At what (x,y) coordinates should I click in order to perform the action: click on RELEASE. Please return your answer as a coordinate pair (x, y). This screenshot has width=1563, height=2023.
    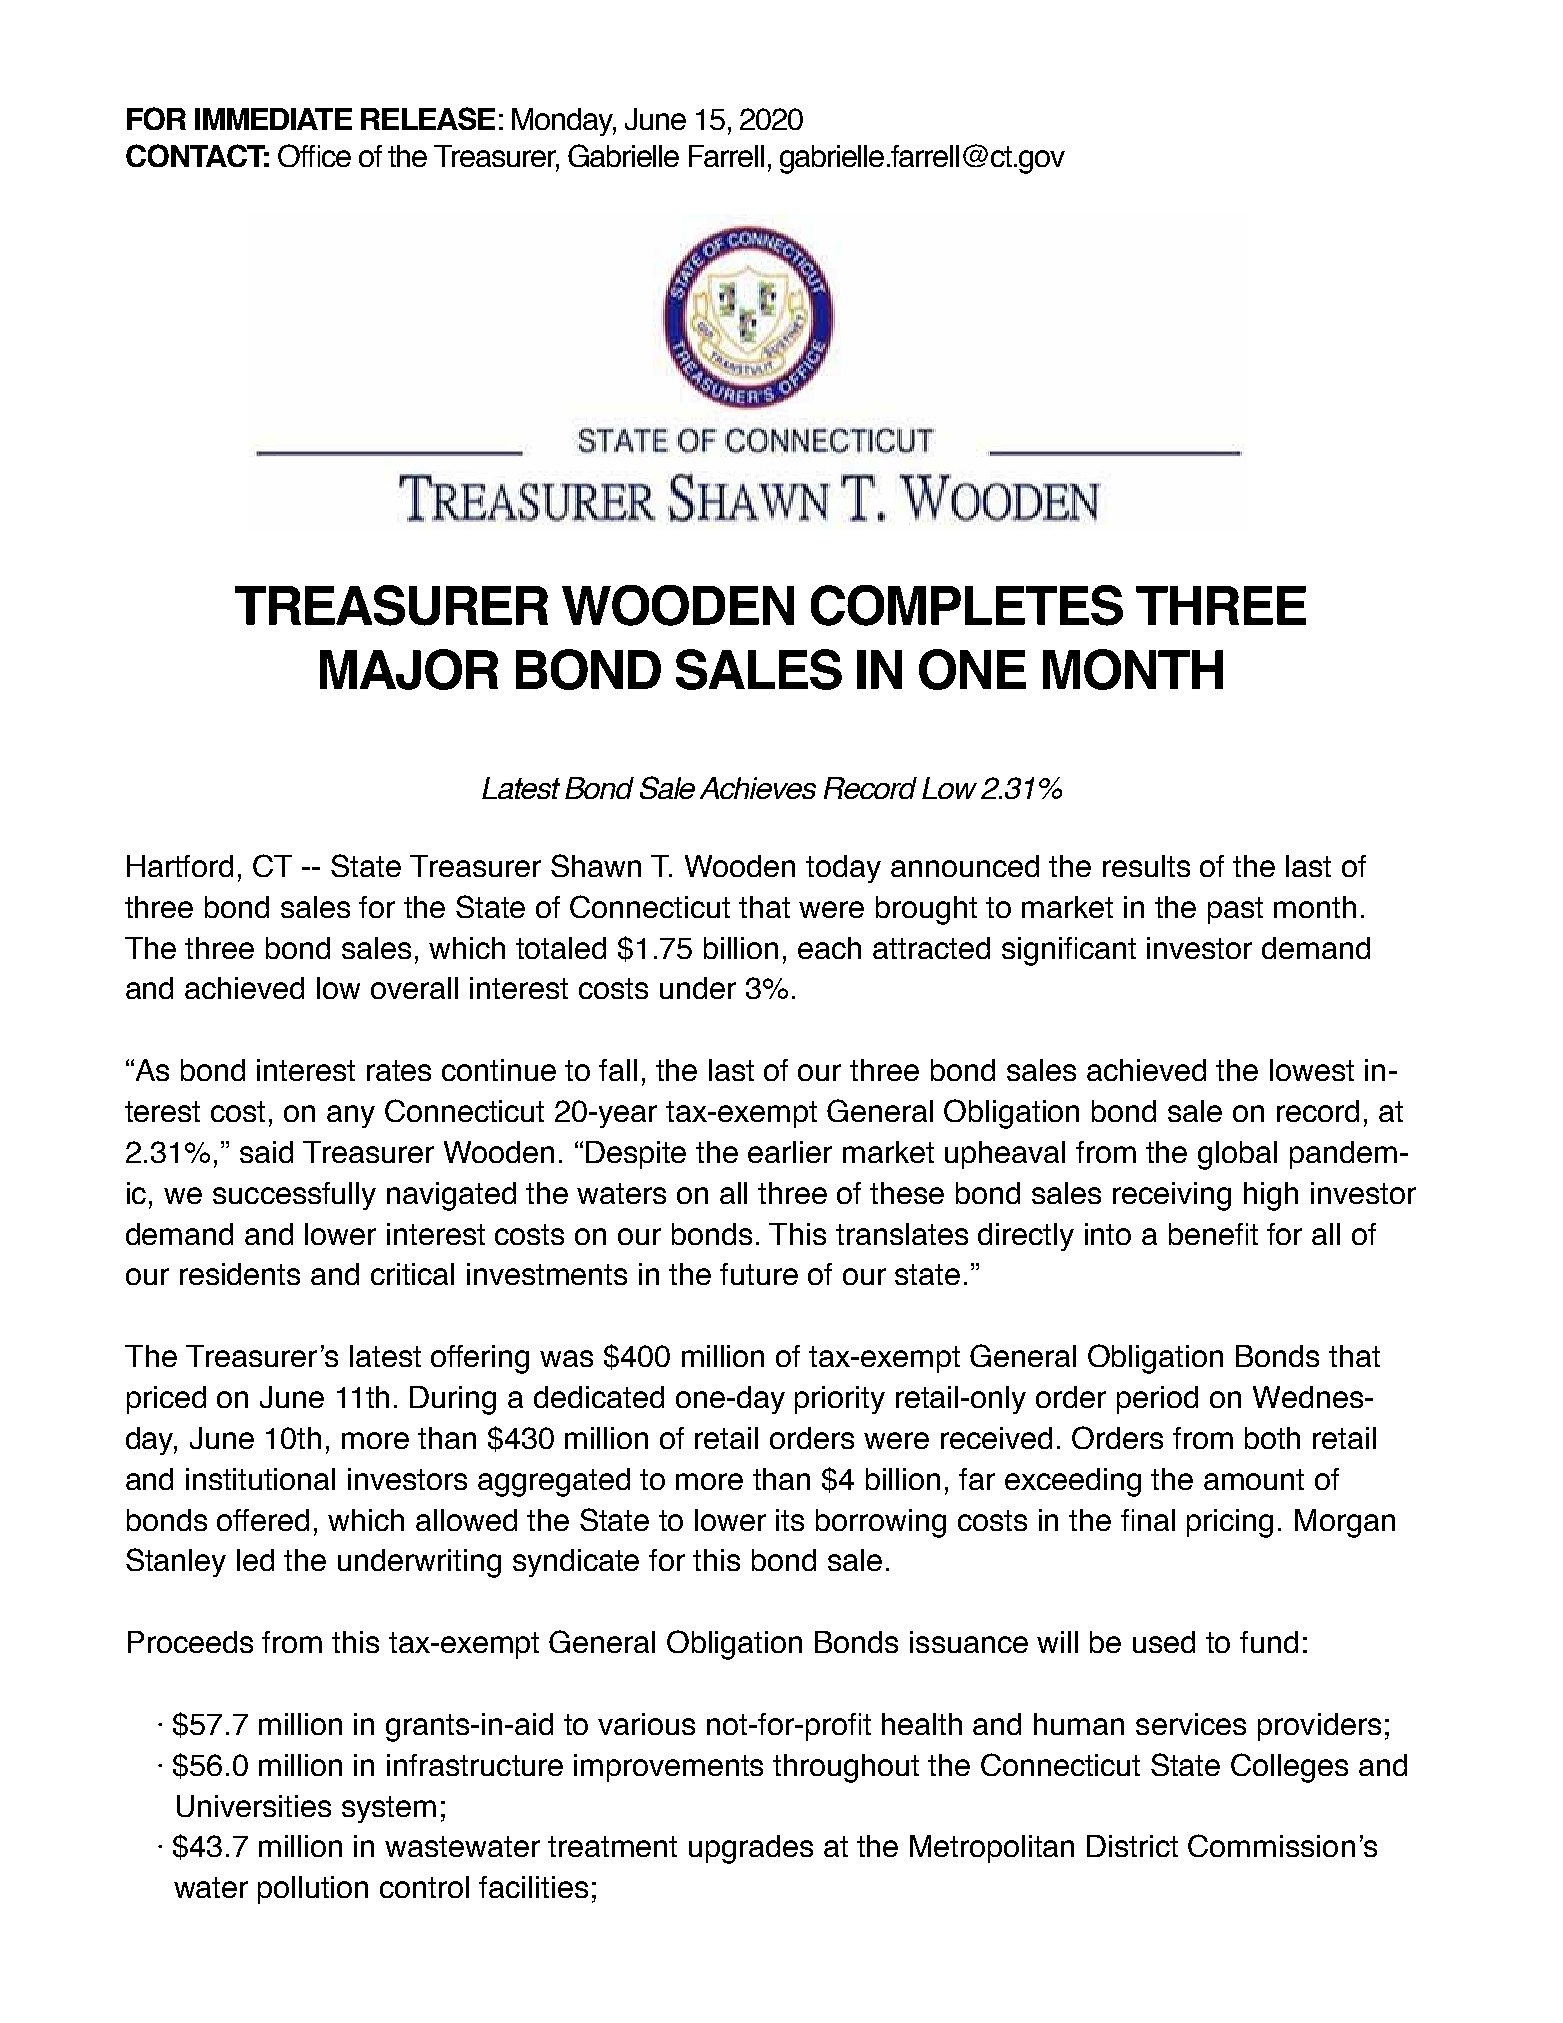
    Looking at the image, I should click on (428, 118).
